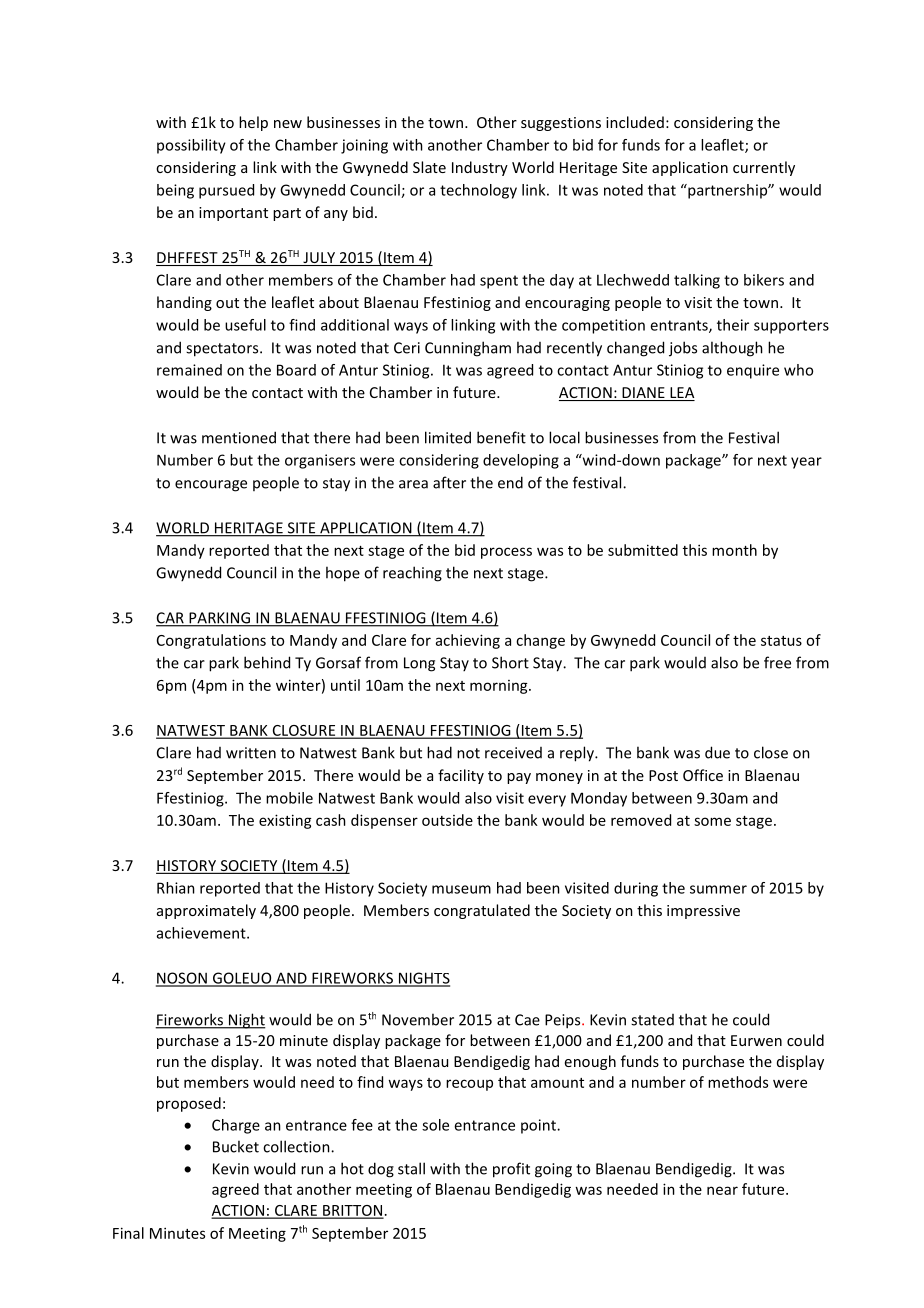  Describe the element at coordinates (777, 662) in the screenshot. I see `free` at that location.
